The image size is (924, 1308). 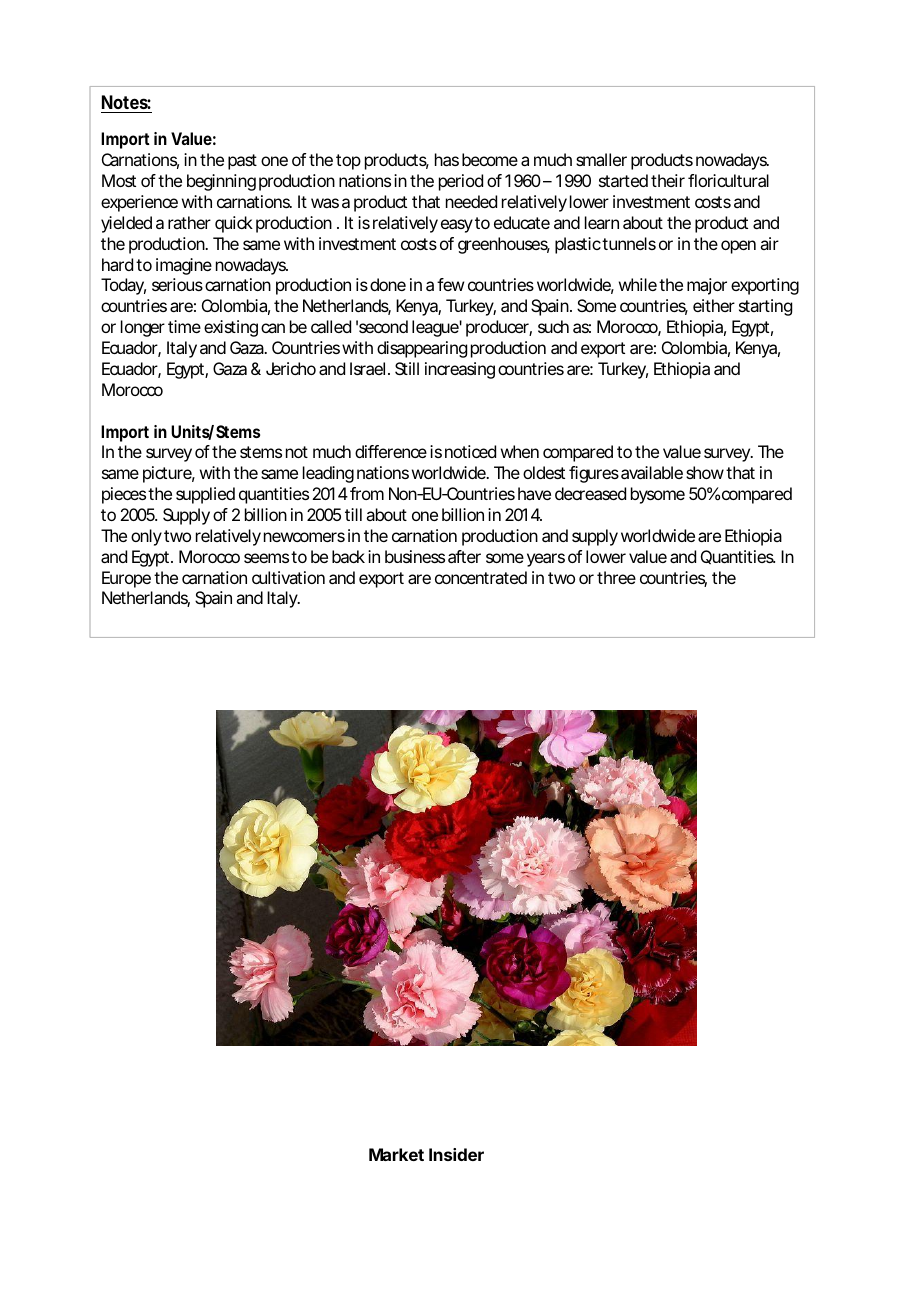 What do you see at coordinates (668, 180) in the page?
I see `their` at bounding box center [668, 180].
